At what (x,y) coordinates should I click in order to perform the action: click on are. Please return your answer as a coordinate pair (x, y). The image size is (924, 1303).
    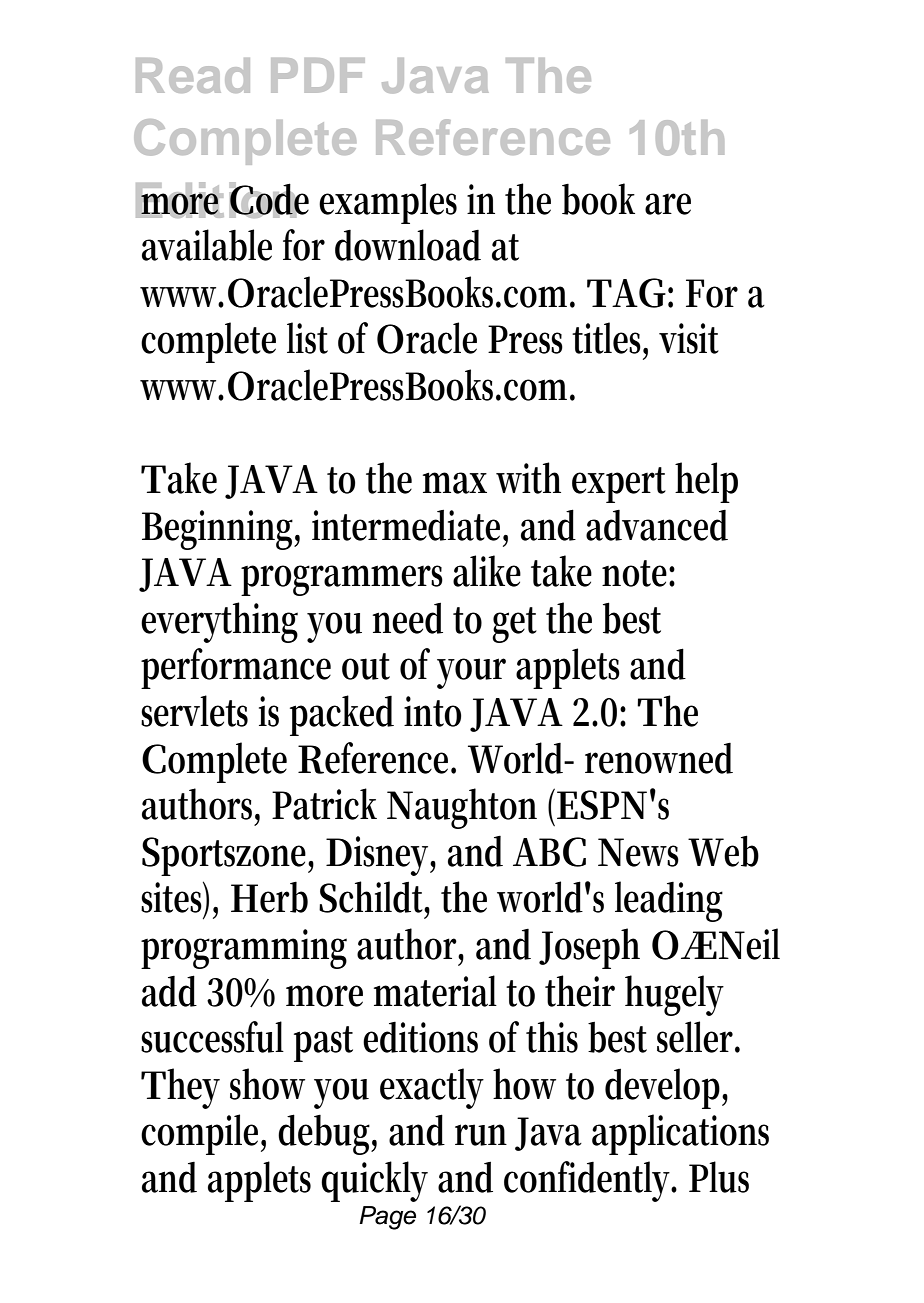
    Looking at the image, I should click on (668, 204).
